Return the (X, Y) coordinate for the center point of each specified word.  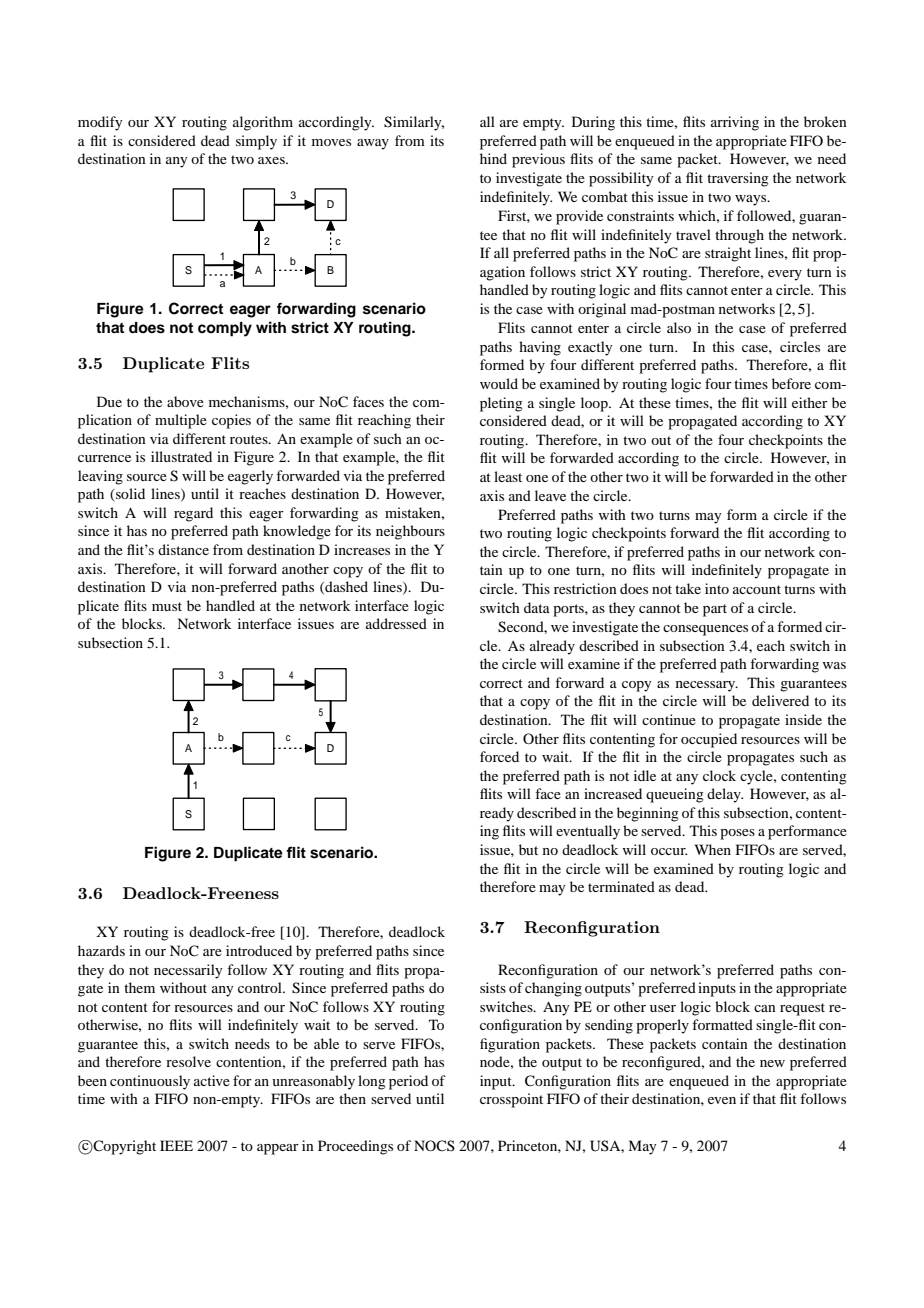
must (167, 606)
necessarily (188, 971)
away (373, 144)
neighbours (410, 532)
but (528, 849)
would (499, 383)
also (679, 327)
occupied (709, 740)
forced (499, 756)
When (713, 849)
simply (256, 142)
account (757, 589)
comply (225, 329)
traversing (738, 179)
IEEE (176, 1145)
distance (183, 549)
